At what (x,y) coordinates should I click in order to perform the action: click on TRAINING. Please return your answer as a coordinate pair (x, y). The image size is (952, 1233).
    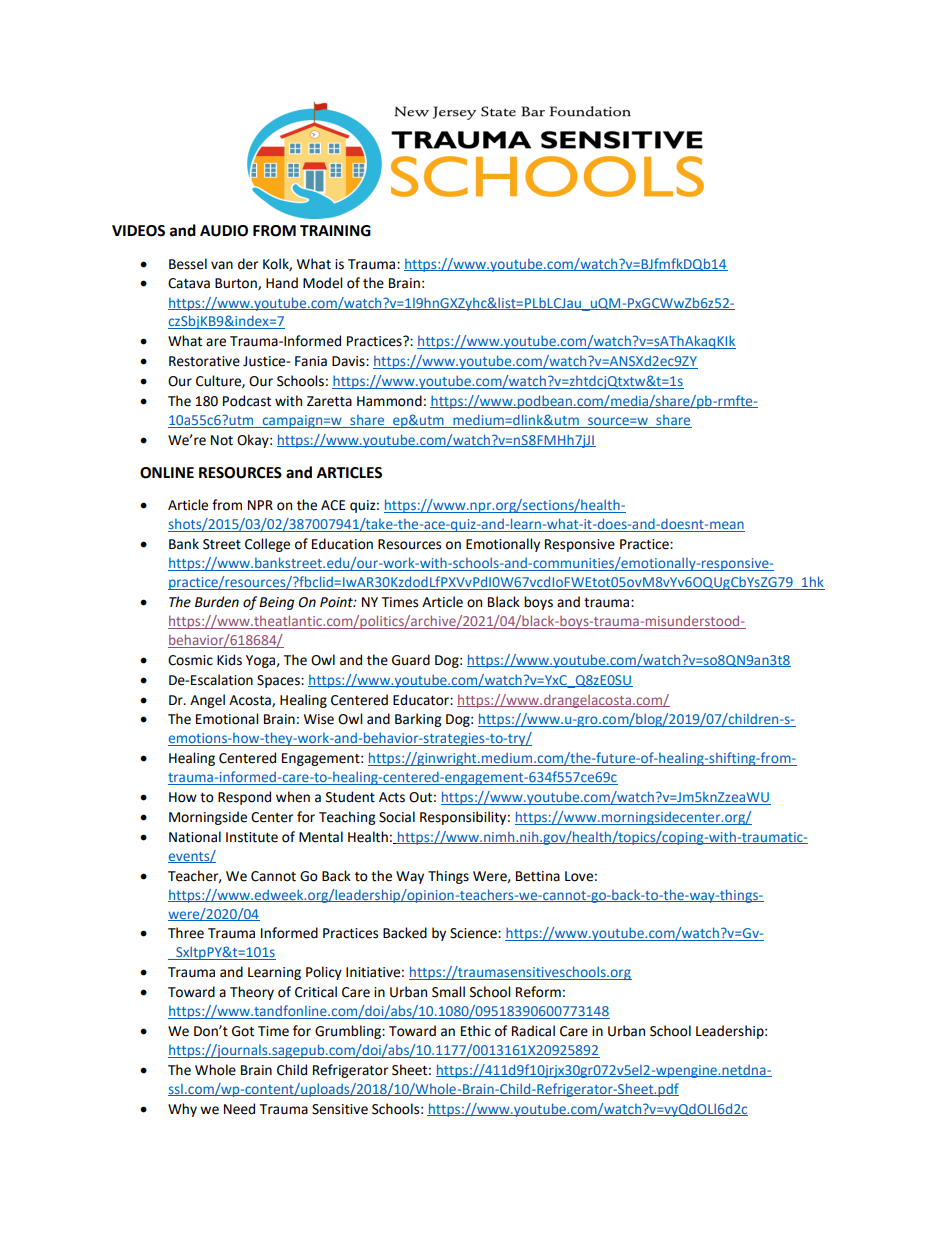
    Looking at the image, I should click on (335, 231).
